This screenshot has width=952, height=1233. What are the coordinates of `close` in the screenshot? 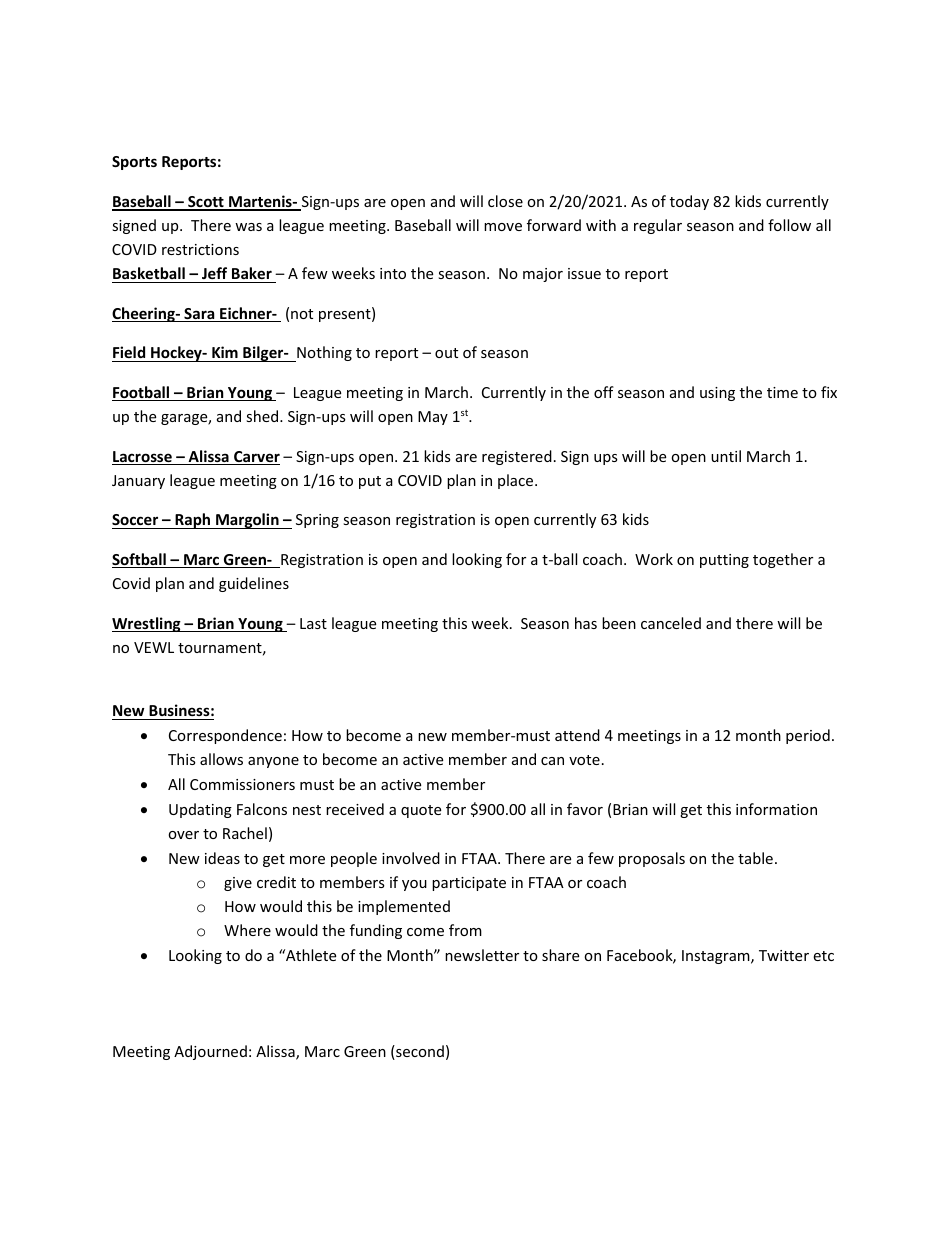 It's located at (505, 201).
